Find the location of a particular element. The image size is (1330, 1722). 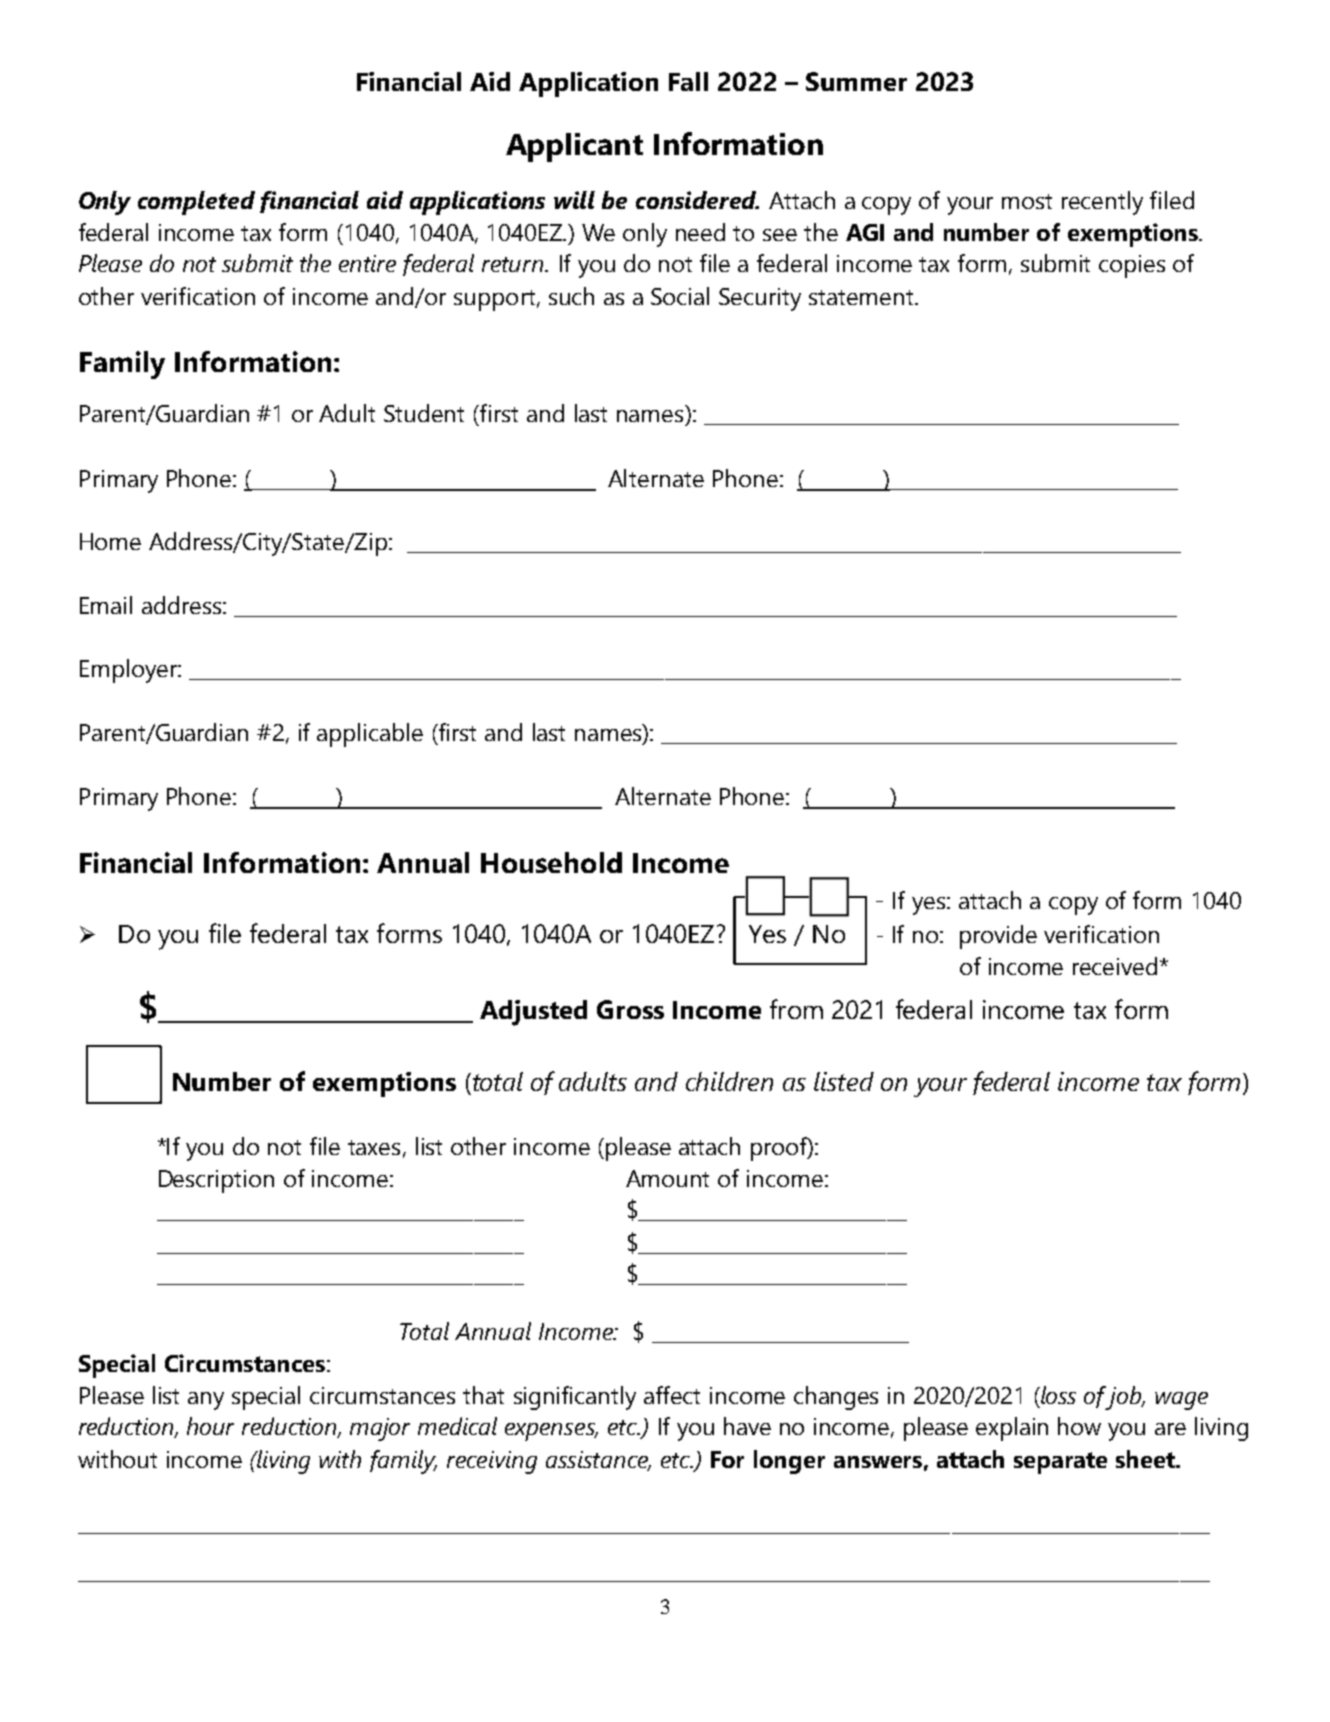

Applicant is located at coordinates (574, 147).
